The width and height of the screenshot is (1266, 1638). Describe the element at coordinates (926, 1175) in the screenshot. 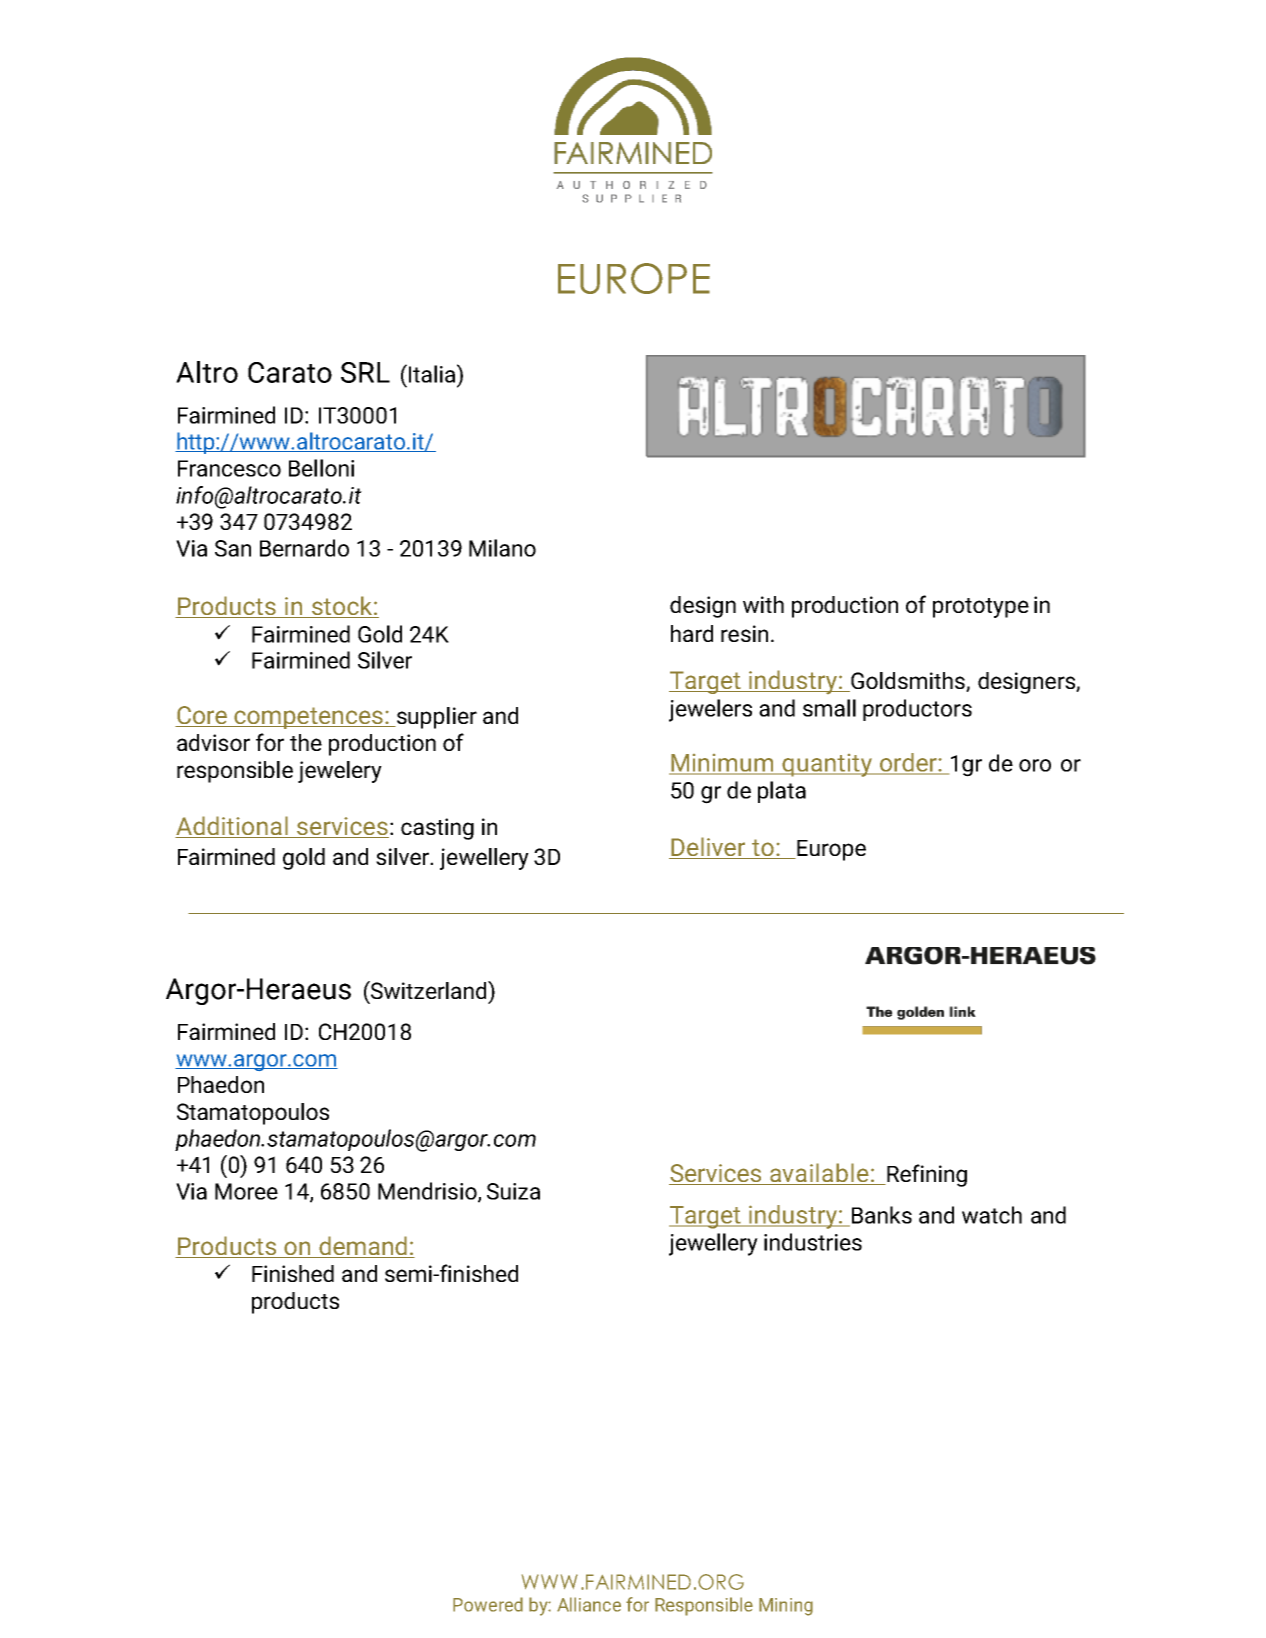

I see `Refining` at that location.
